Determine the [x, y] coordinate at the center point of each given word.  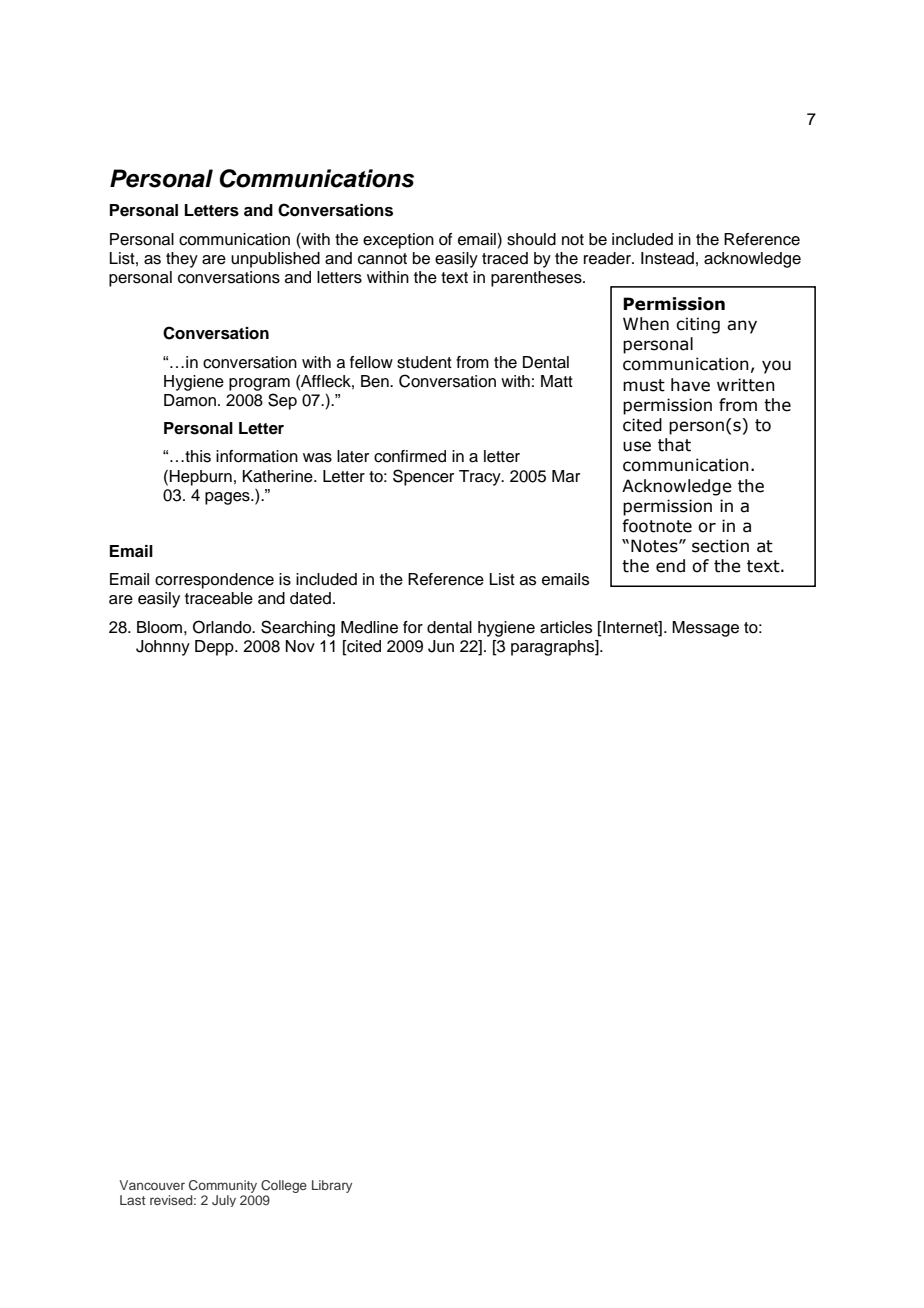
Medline [369, 627]
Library [332, 1186]
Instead [667, 258]
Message [705, 629]
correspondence [214, 581]
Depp [215, 648]
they [182, 260]
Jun [441, 646]
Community [223, 1186]
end [670, 566]
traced [505, 258]
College [284, 1186]
